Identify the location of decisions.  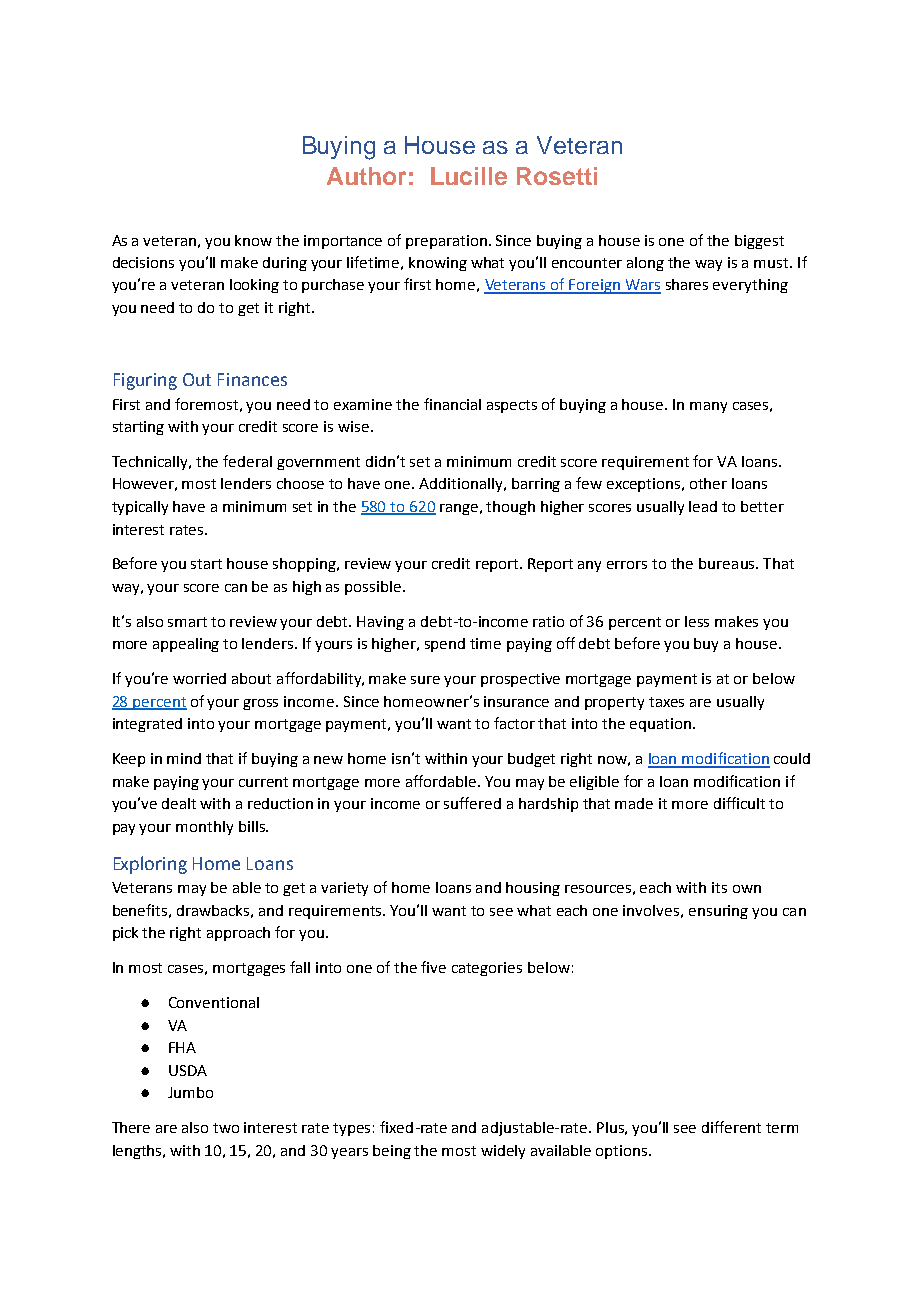
(143, 262).
